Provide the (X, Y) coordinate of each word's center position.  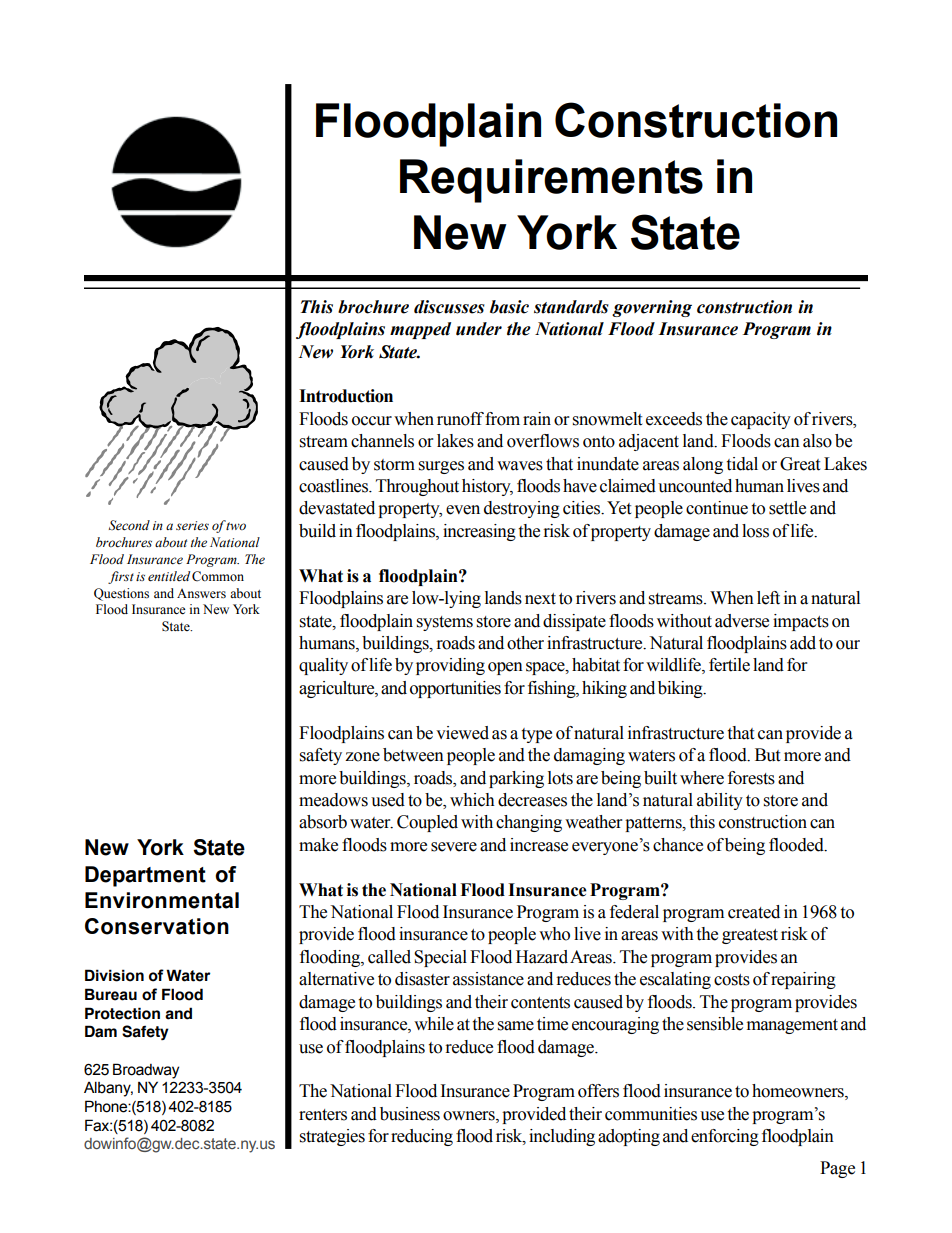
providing (450, 666)
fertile (729, 665)
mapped (420, 330)
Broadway (146, 1071)
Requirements (551, 181)
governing (652, 308)
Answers (201, 594)
